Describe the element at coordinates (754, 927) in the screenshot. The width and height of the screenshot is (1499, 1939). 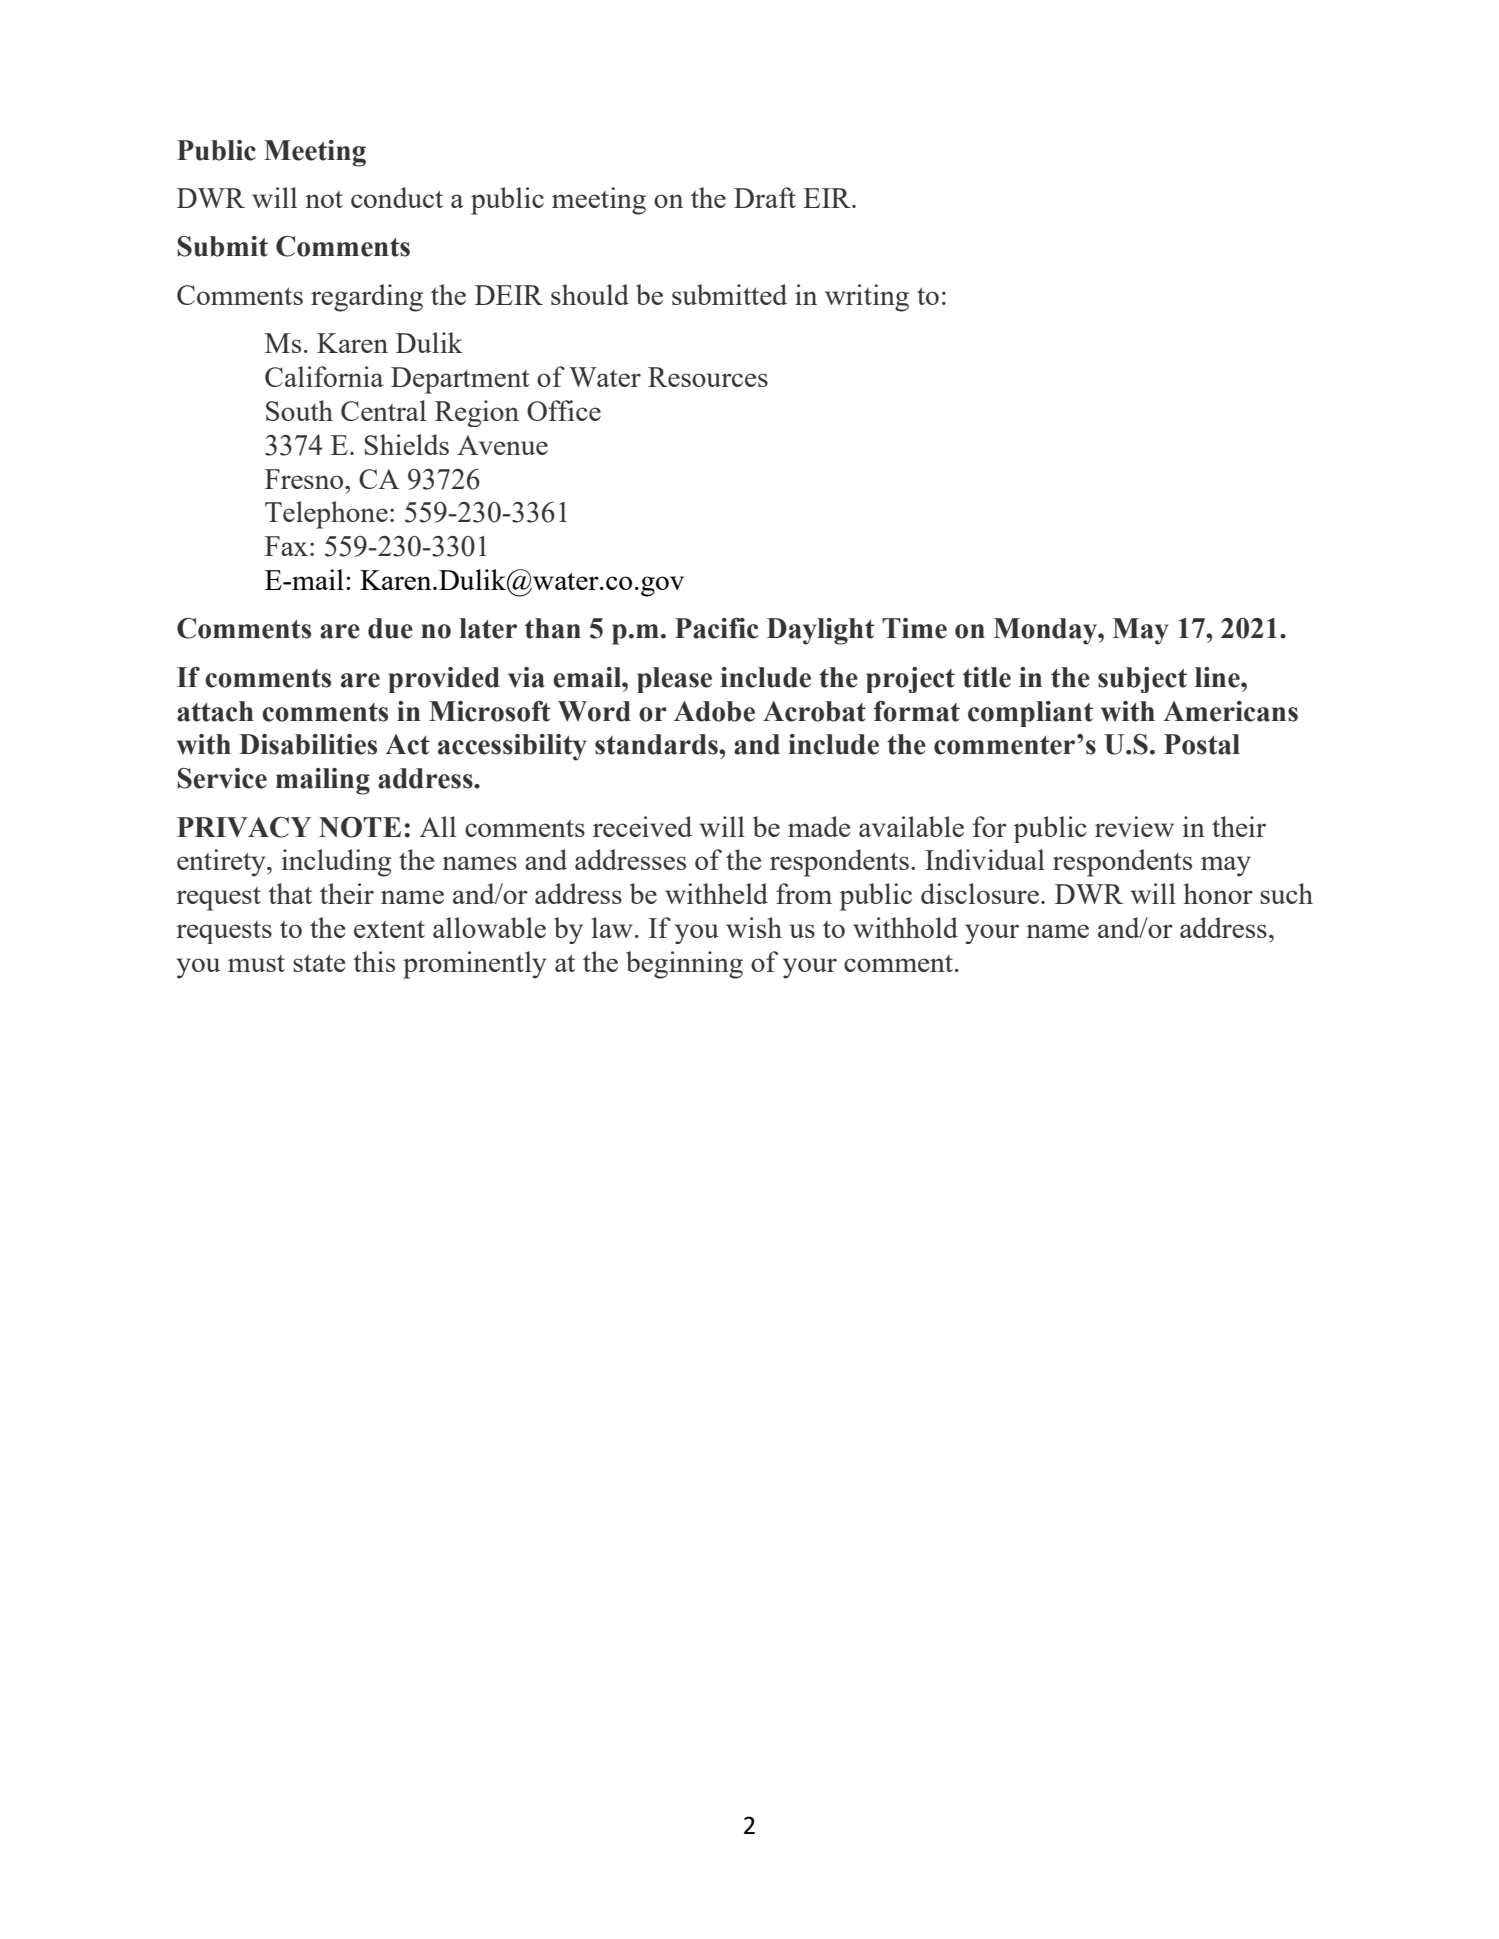
I see `wish` at that location.
